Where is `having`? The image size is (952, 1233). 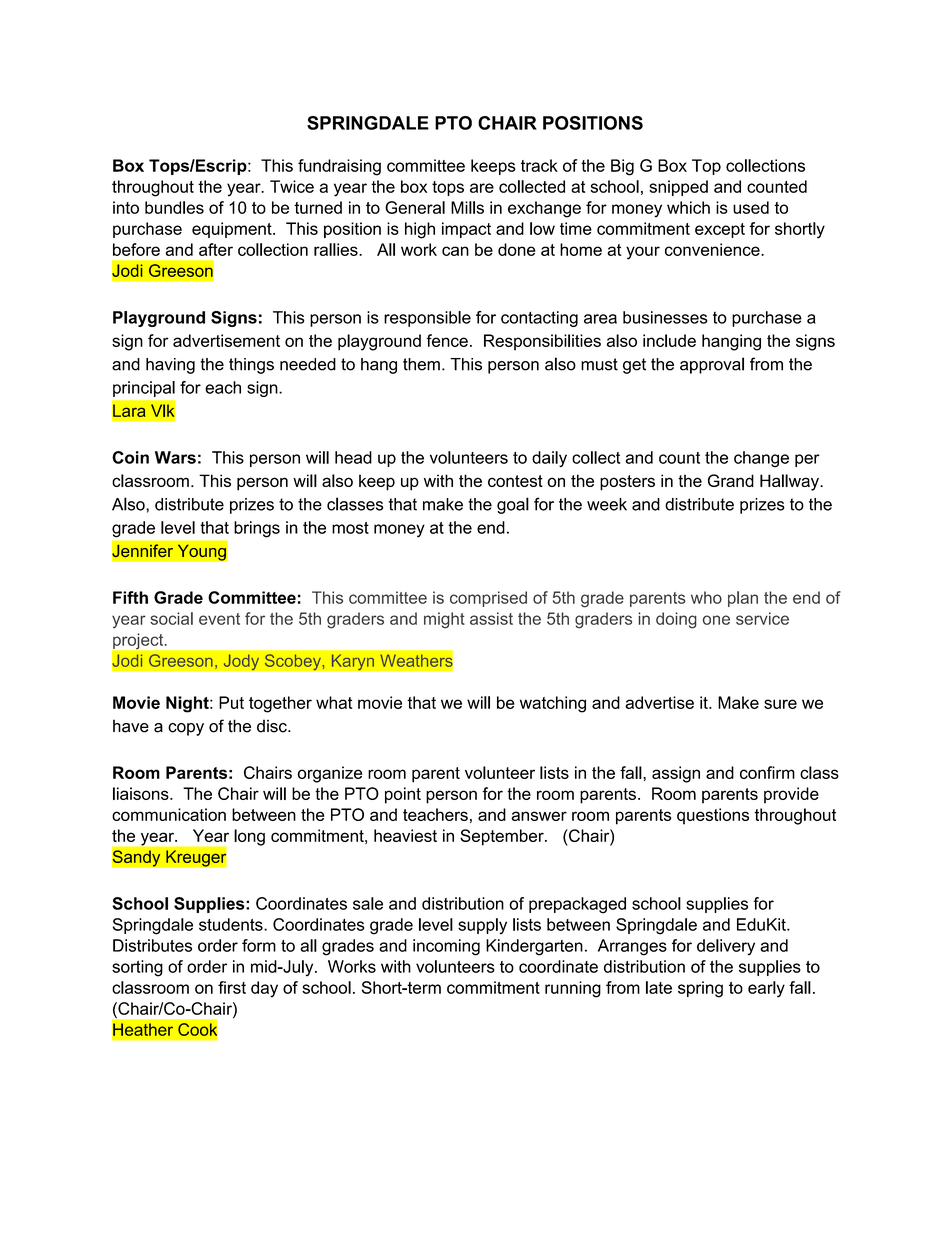
having is located at coordinates (170, 366).
